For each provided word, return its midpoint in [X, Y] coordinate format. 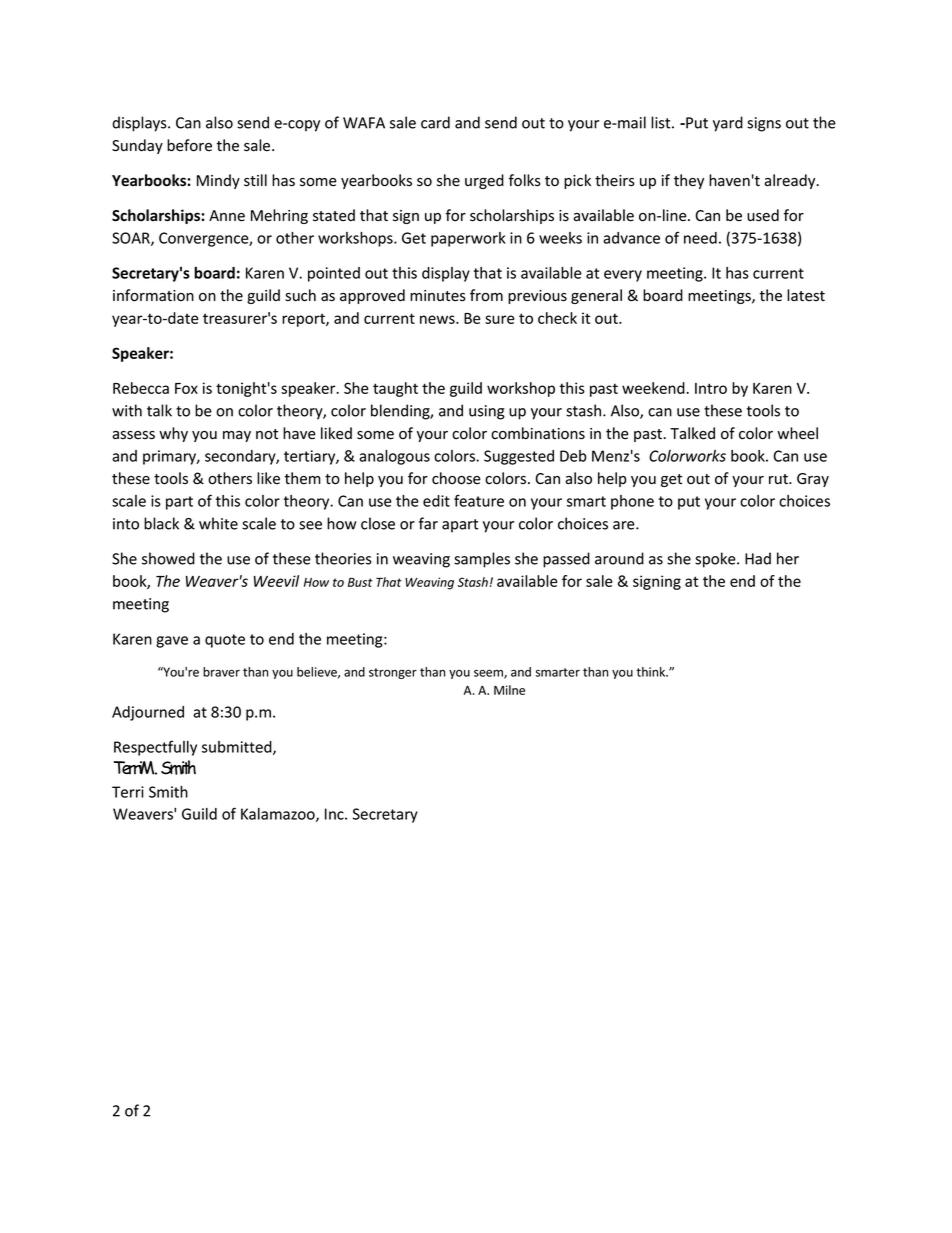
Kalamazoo [279, 815]
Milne [509, 690]
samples [482, 560]
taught [395, 389]
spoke [716, 560]
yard [728, 124]
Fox [186, 388]
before [189, 145]
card [435, 122]
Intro [711, 388]
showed [168, 558]
